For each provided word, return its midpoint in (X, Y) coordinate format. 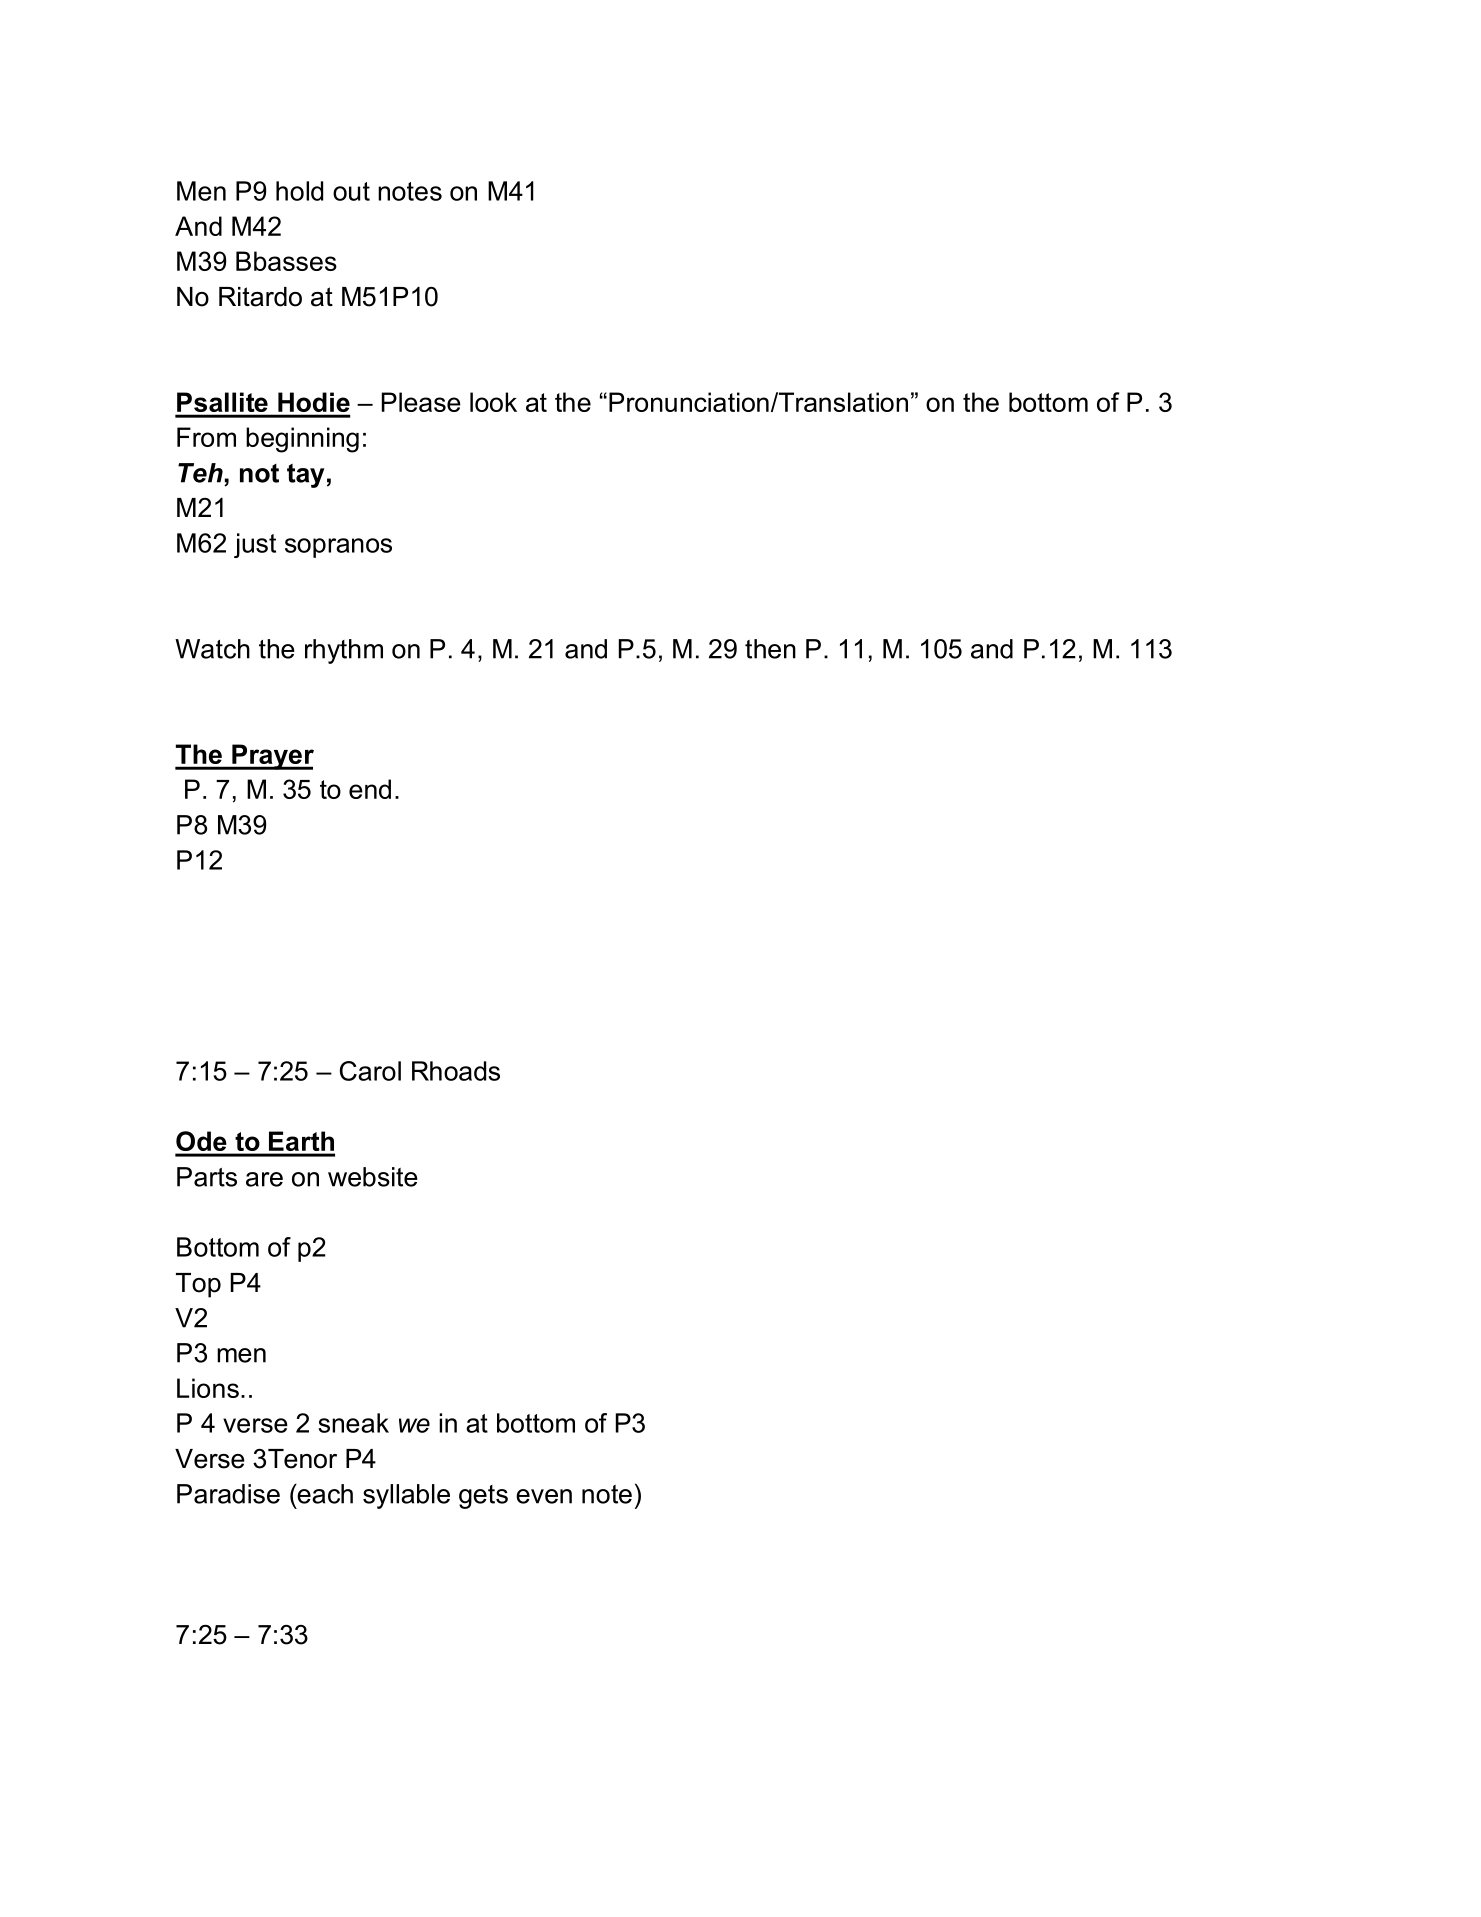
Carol (370, 1071)
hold (299, 191)
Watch (212, 649)
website (373, 1177)
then (770, 649)
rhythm (344, 651)
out (351, 191)
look (493, 402)
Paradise (228, 1494)
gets (483, 1497)
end (370, 789)
